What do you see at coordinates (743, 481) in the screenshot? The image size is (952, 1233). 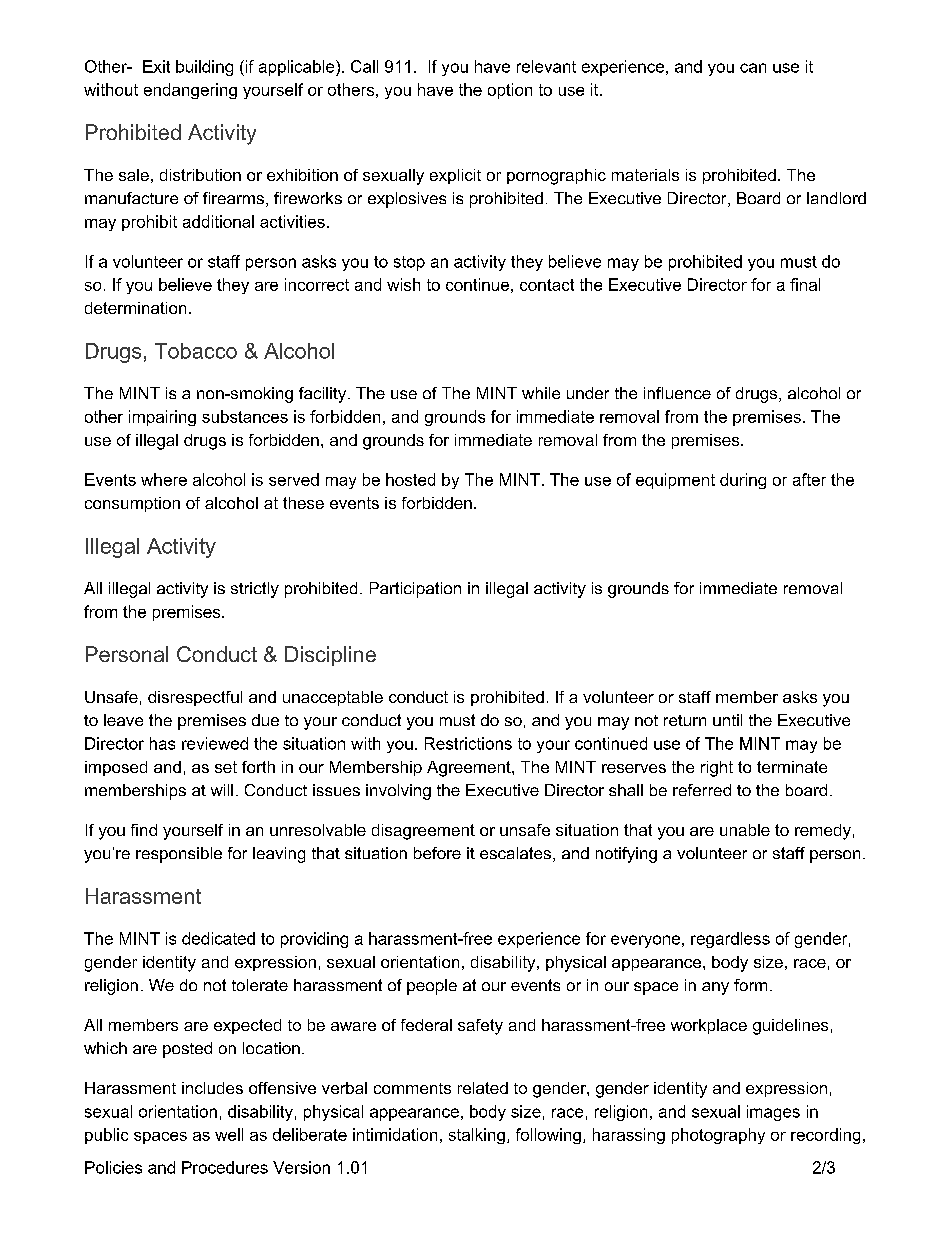 I see `during` at bounding box center [743, 481].
